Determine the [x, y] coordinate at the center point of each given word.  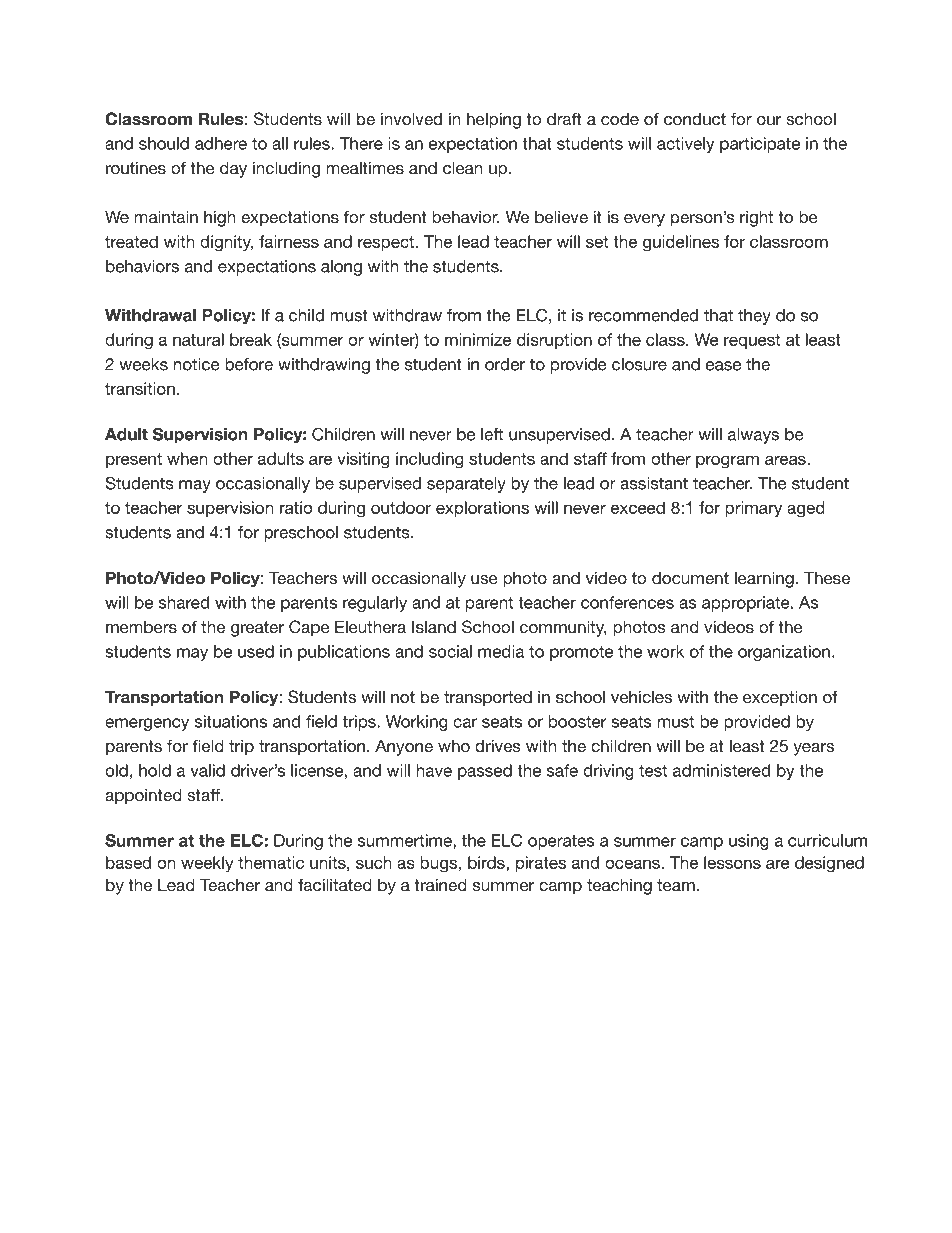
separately [466, 485]
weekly [207, 864]
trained [440, 884]
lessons [732, 862]
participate [760, 145]
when [187, 458]
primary [753, 509]
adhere [221, 143]
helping [494, 120]
